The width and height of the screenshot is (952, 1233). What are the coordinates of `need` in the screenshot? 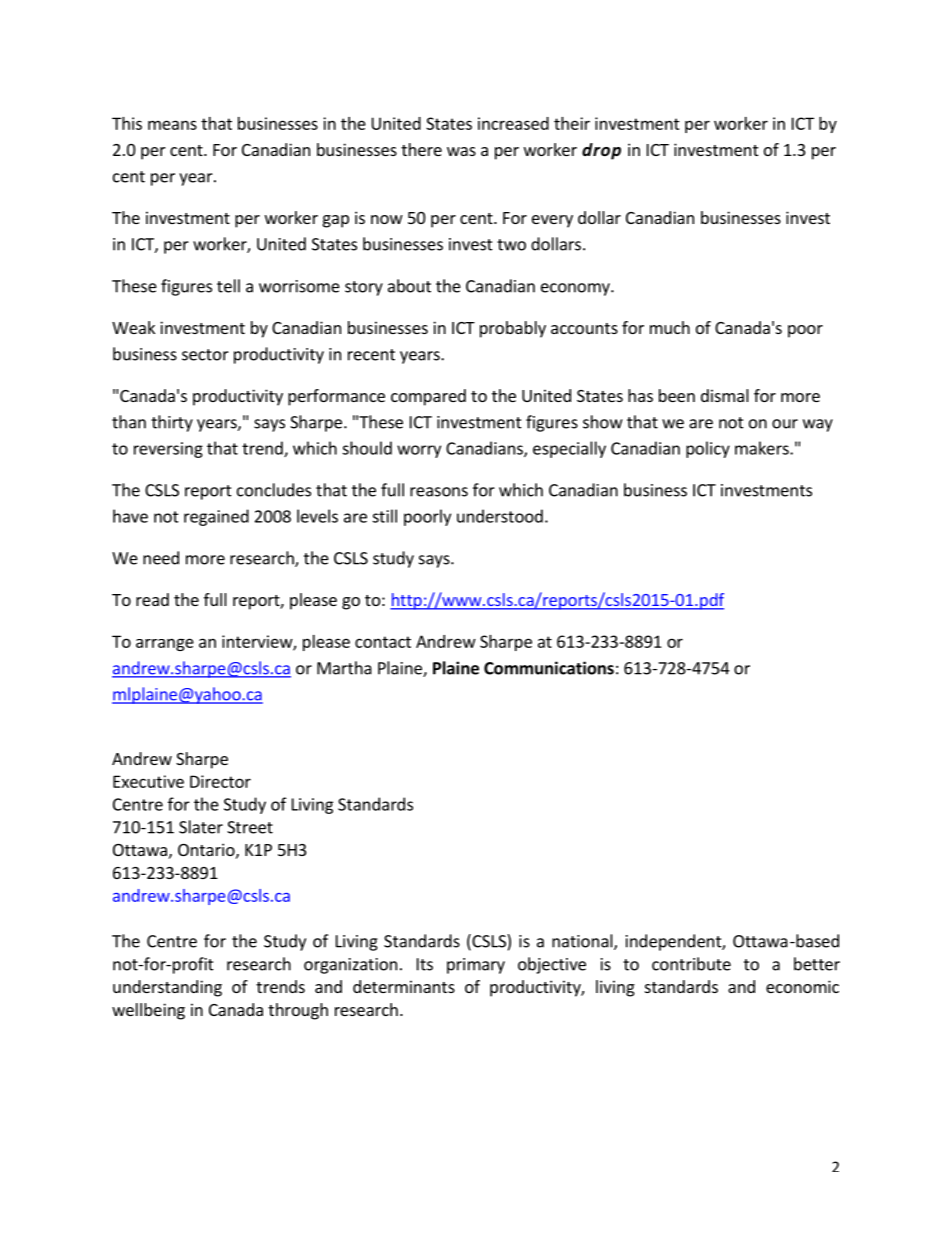 It's located at (161, 558).
